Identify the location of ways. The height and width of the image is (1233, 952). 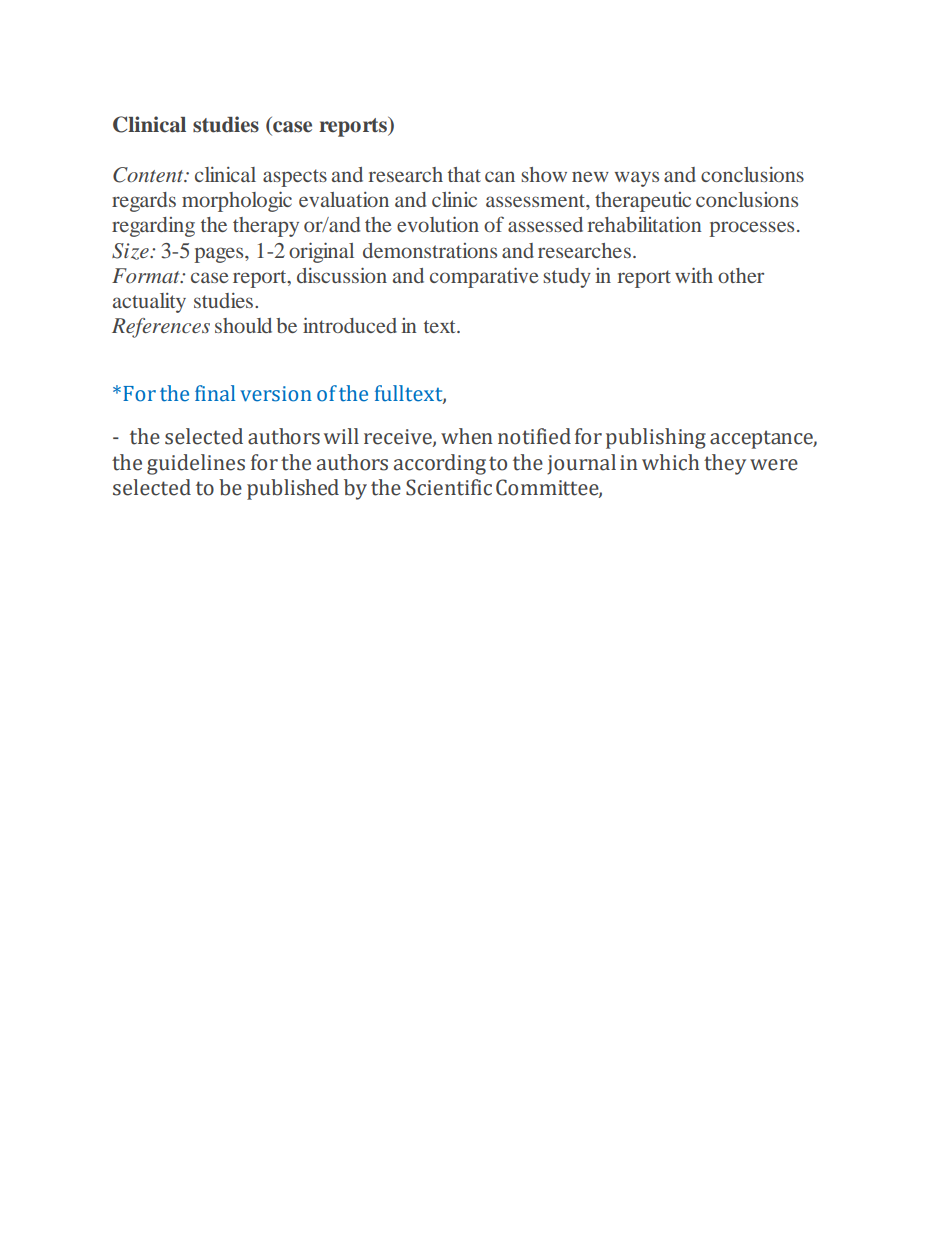
(636, 179).
